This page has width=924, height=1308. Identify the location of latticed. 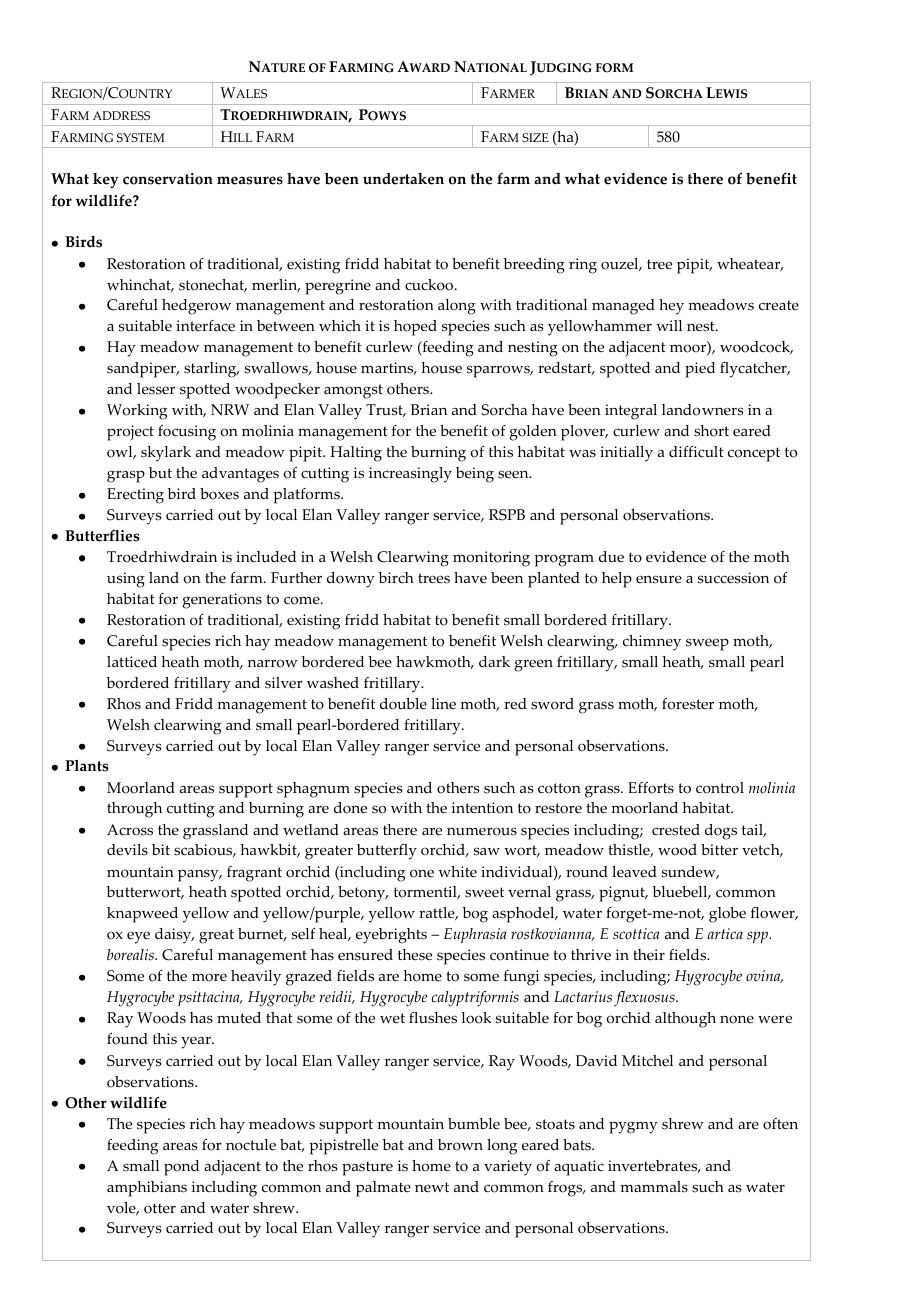
(132, 662).
